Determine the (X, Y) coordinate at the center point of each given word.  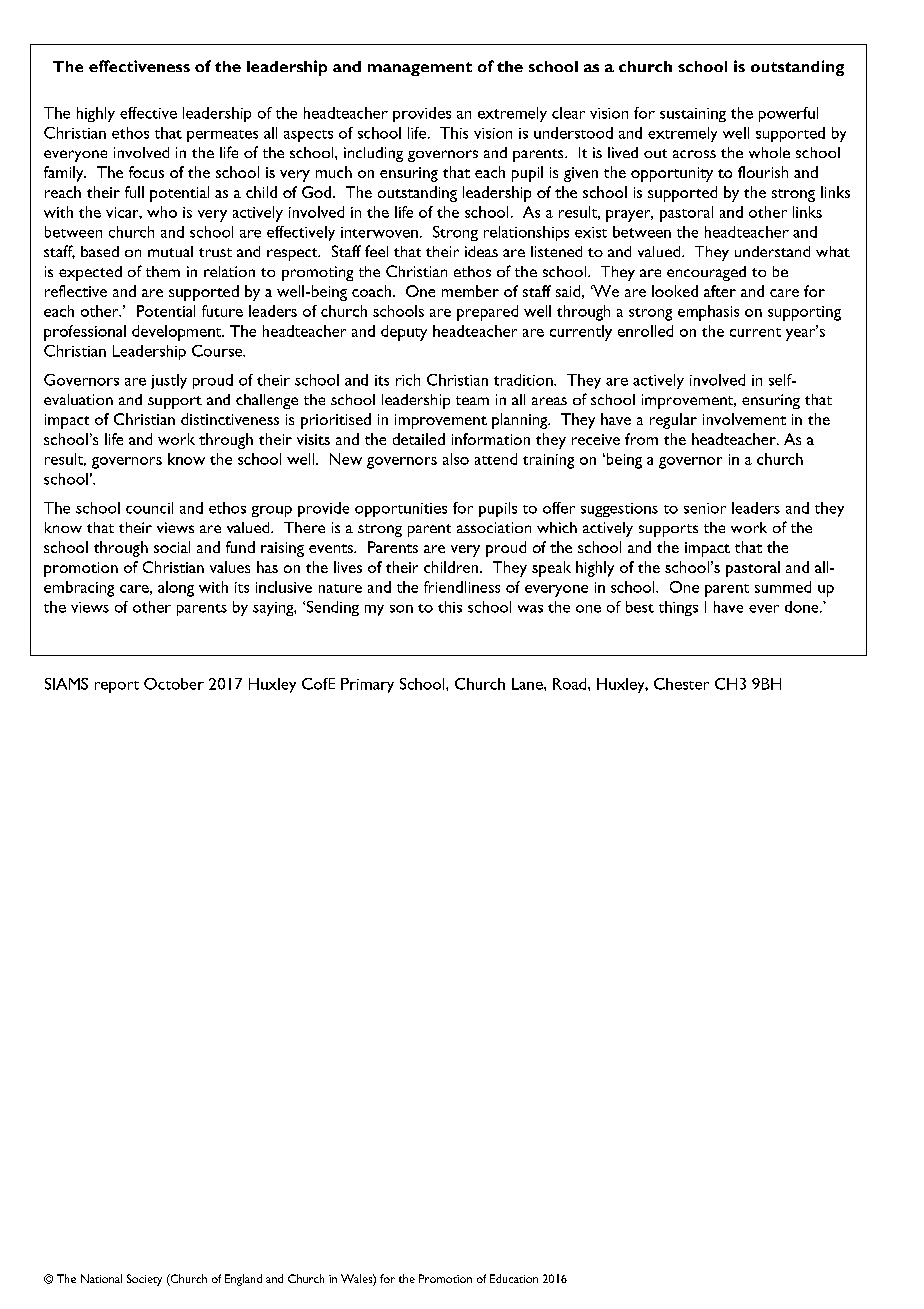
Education (514, 1278)
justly (169, 381)
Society (144, 1280)
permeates (222, 136)
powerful (788, 114)
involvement (744, 419)
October (174, 684)
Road (571, 684)
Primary (367, 685)
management (420, 69)
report (117, 687)
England (243, 1280)
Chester (681, 684)
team (472, 400)
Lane (528, 684)
